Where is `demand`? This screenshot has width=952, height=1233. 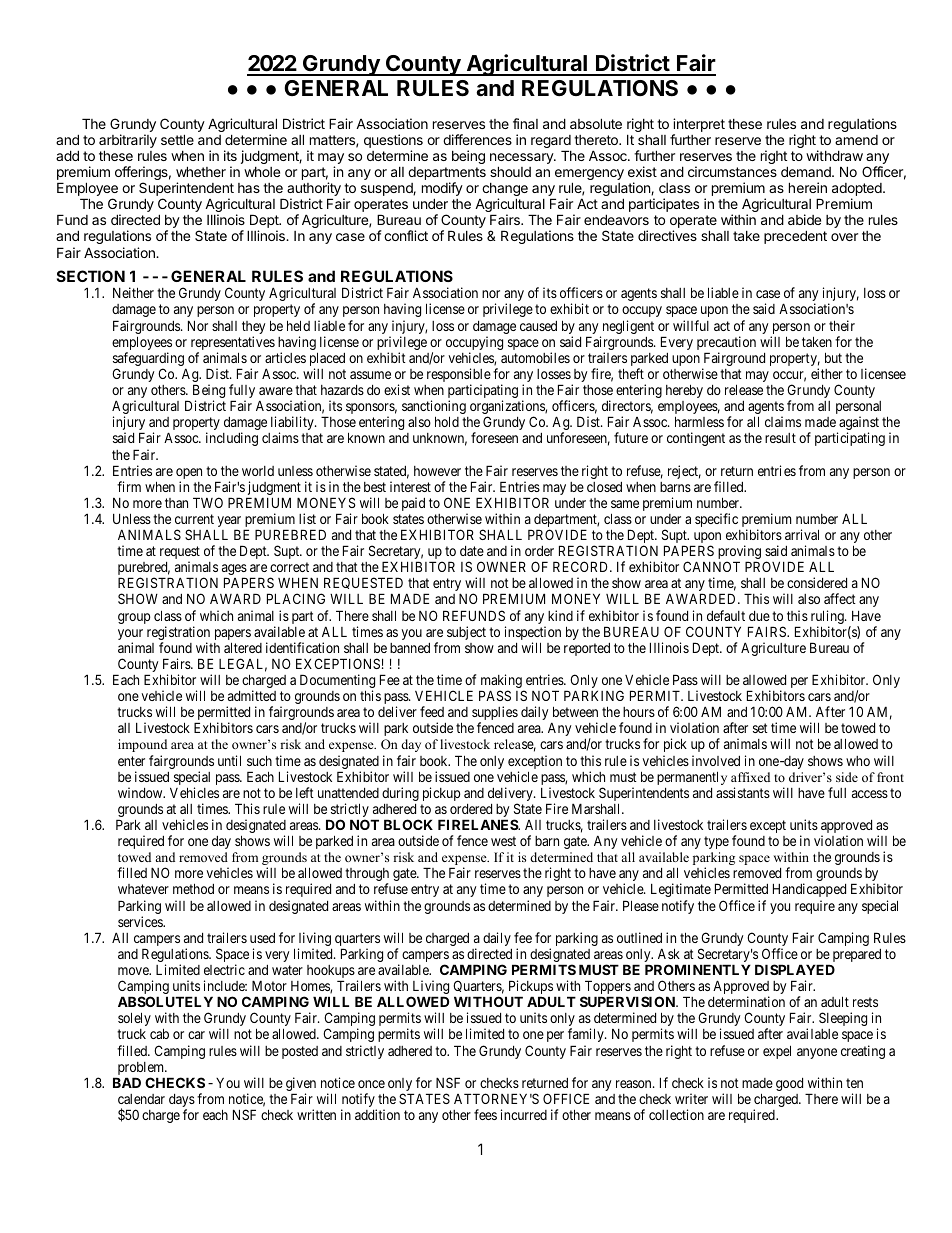 demand is located at coordinates (807, 171).
